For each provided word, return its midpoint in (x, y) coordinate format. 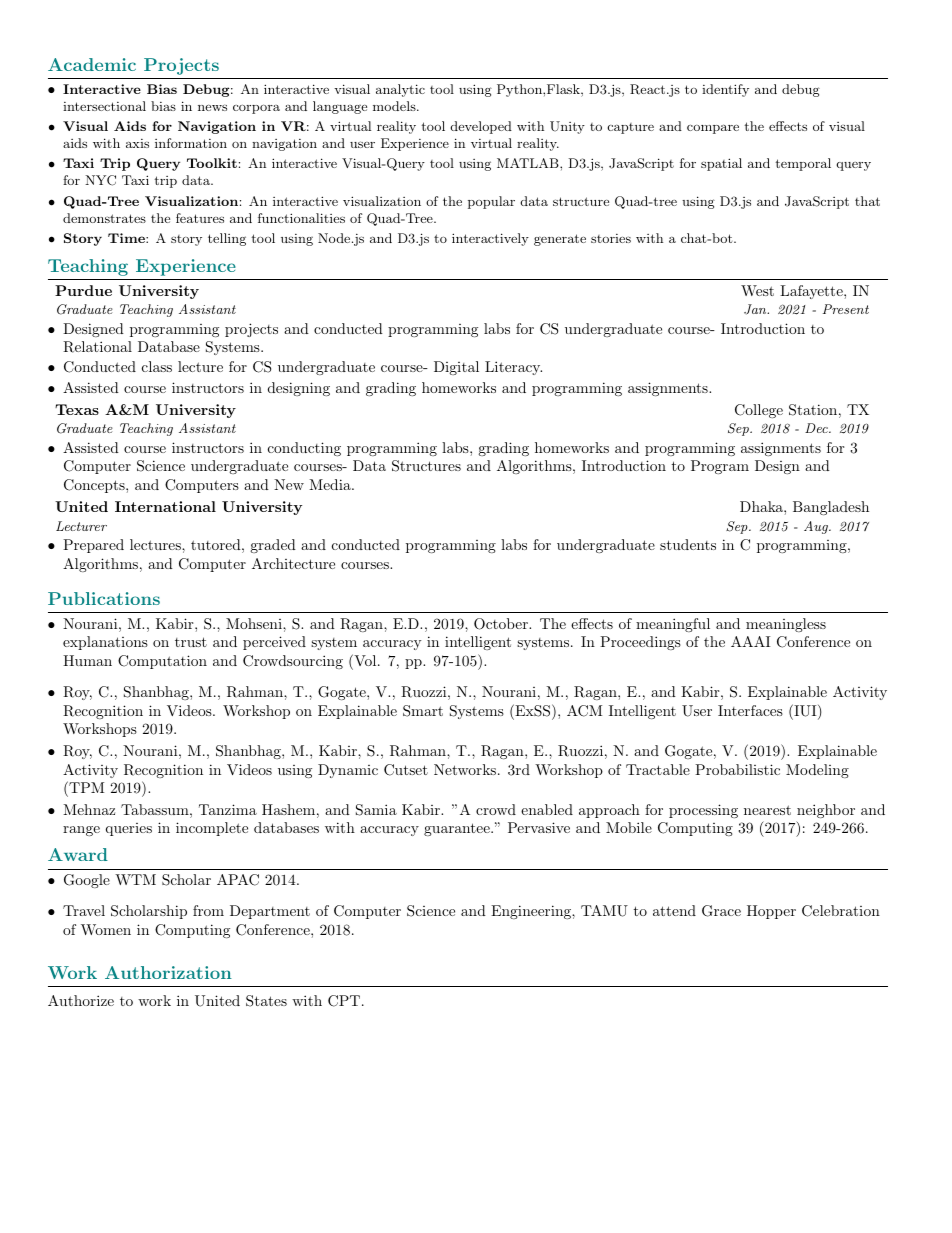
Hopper (771, 912)
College (759, 411)
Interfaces (750, 710)
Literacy (513, 368)
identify (725, 90)
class (157, 366)
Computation (162, 662)
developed (481, 127)
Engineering (532, 912)
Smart (423, 711)
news (212, 107)
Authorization (168, 972)
